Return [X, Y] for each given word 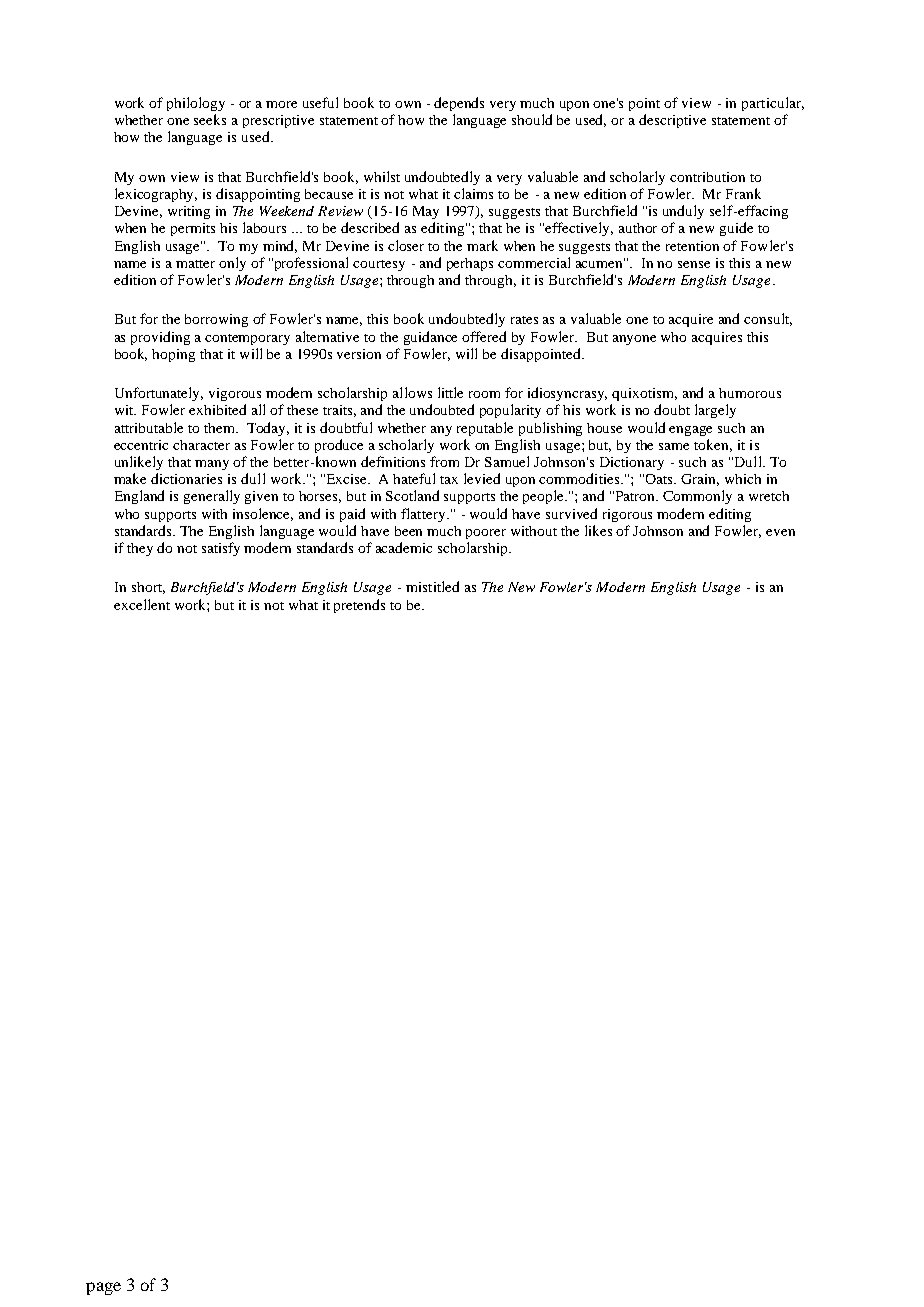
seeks [210, 119]
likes [598, 530]
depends [459, 104]
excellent [142, 604]
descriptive [672, 121]
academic [404, 547]
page [103, 1288]
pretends [359, 606]
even [780, 532]
